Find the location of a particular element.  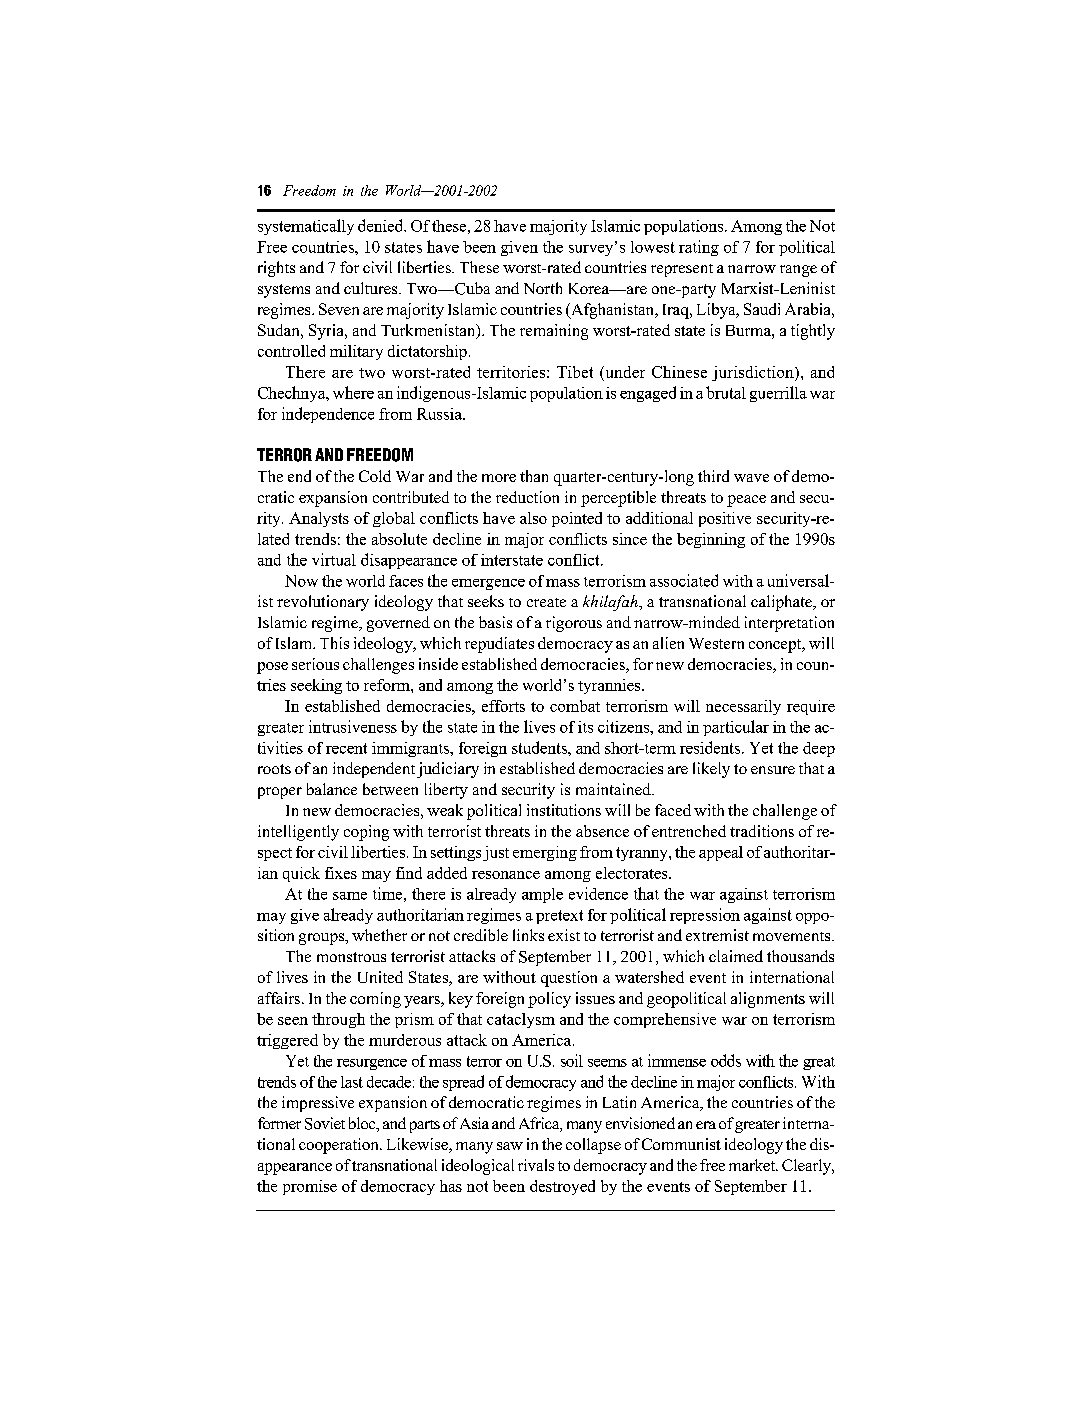

range is located at coordinates (798, 271).
